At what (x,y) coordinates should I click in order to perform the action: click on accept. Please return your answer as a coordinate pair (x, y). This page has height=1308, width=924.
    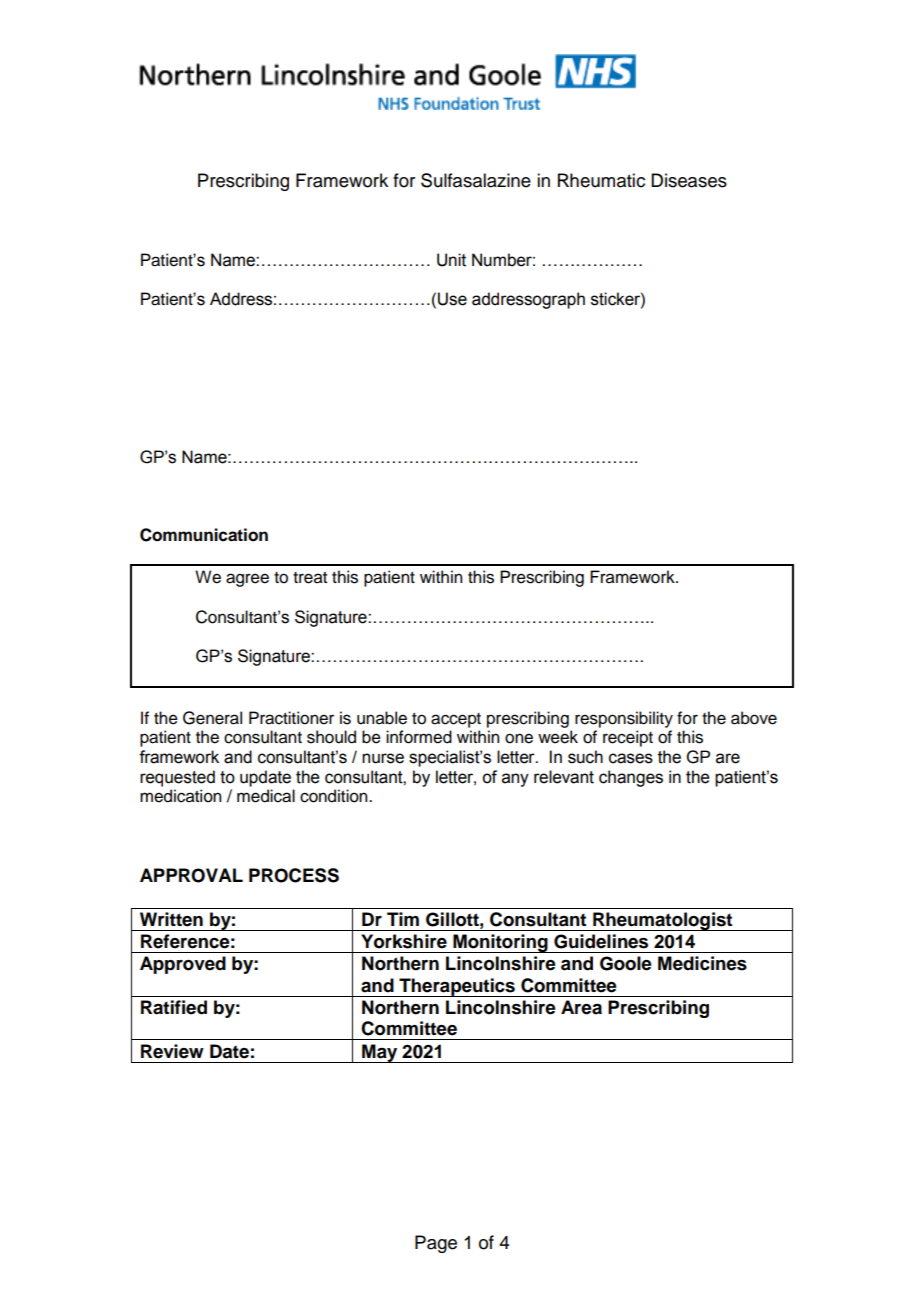
    Looking at the image, I should click on (456, 720).
